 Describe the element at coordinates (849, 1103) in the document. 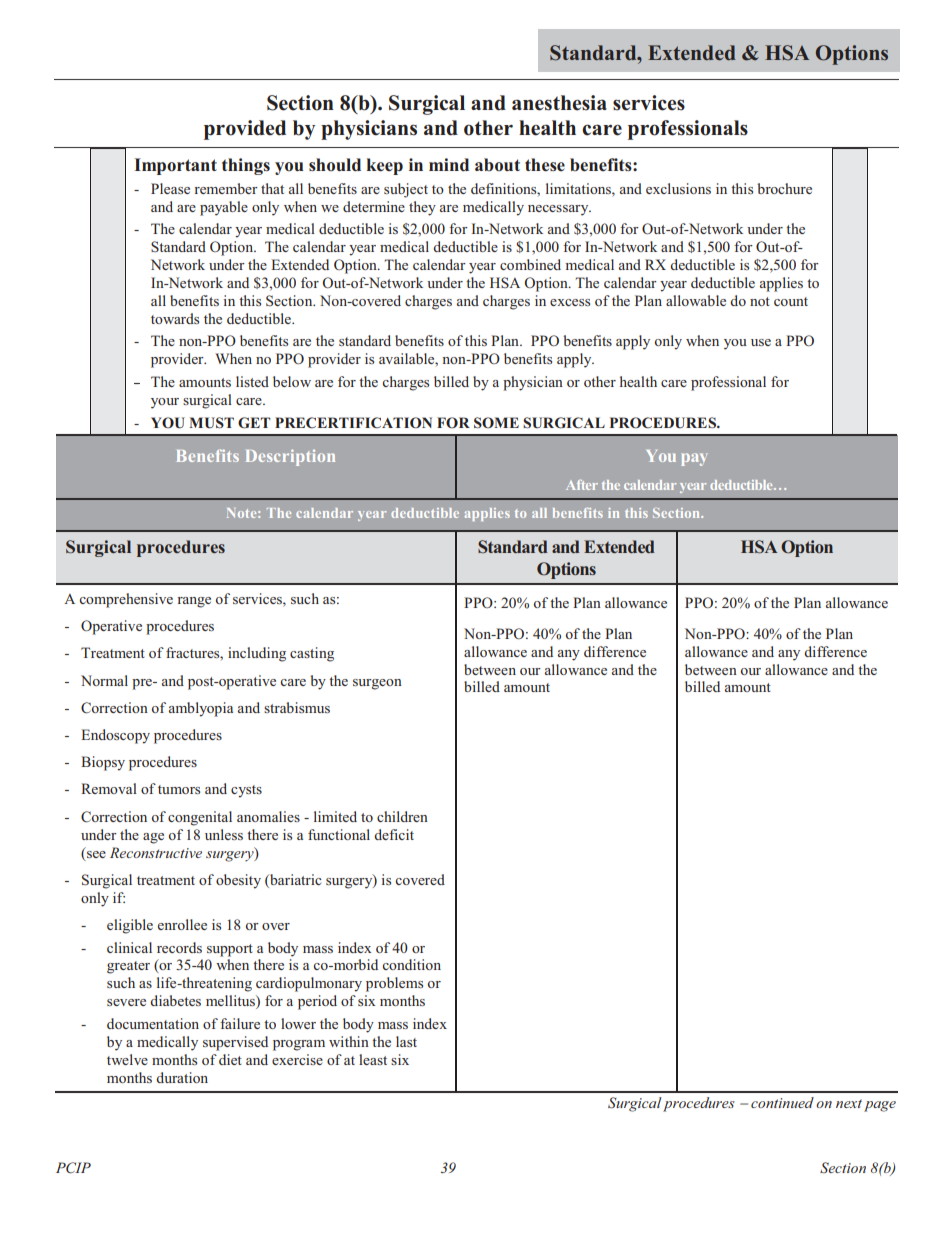

I see `next` at that location.
